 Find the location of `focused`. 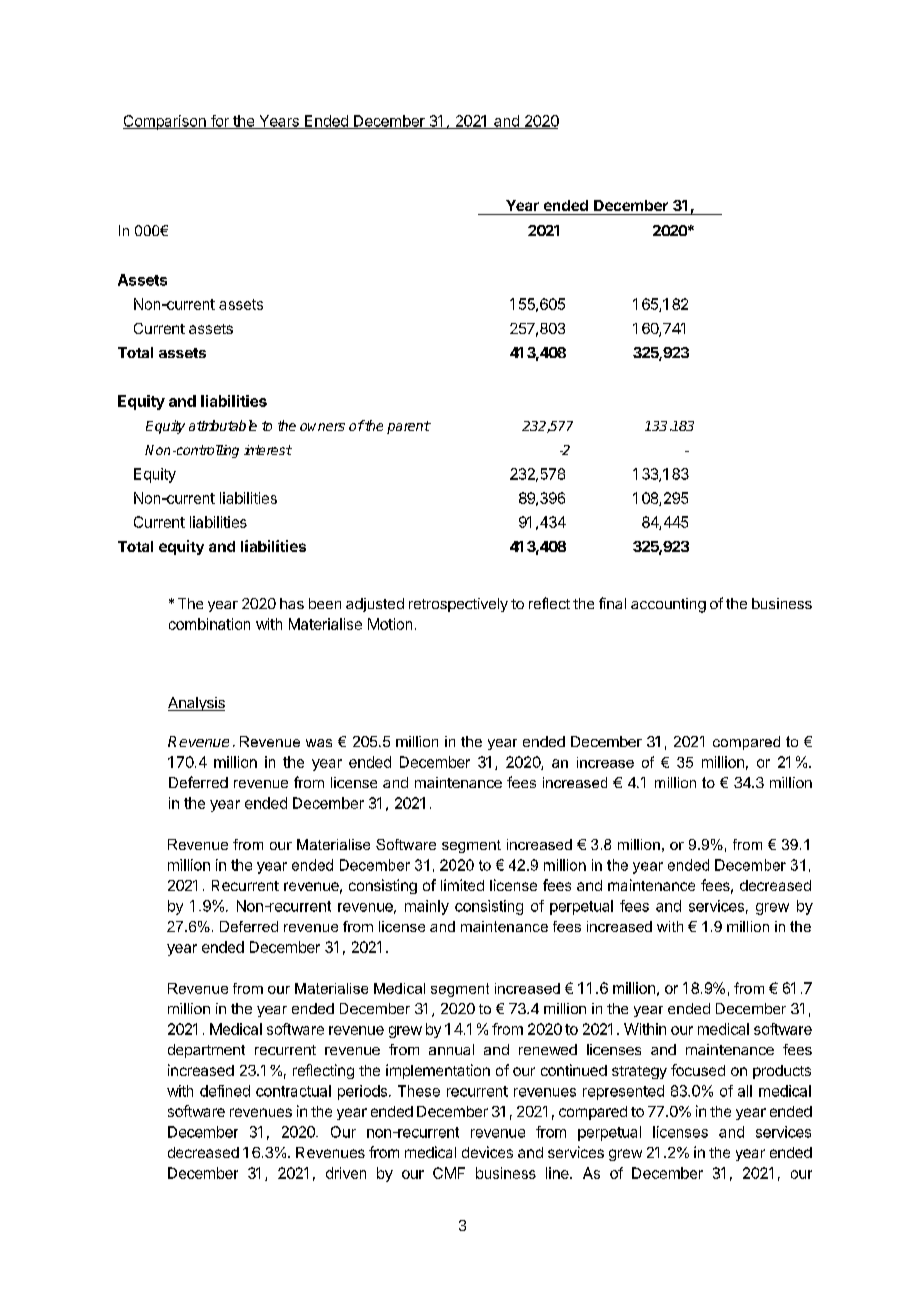

focused is located at coordinates (698, 1070).
